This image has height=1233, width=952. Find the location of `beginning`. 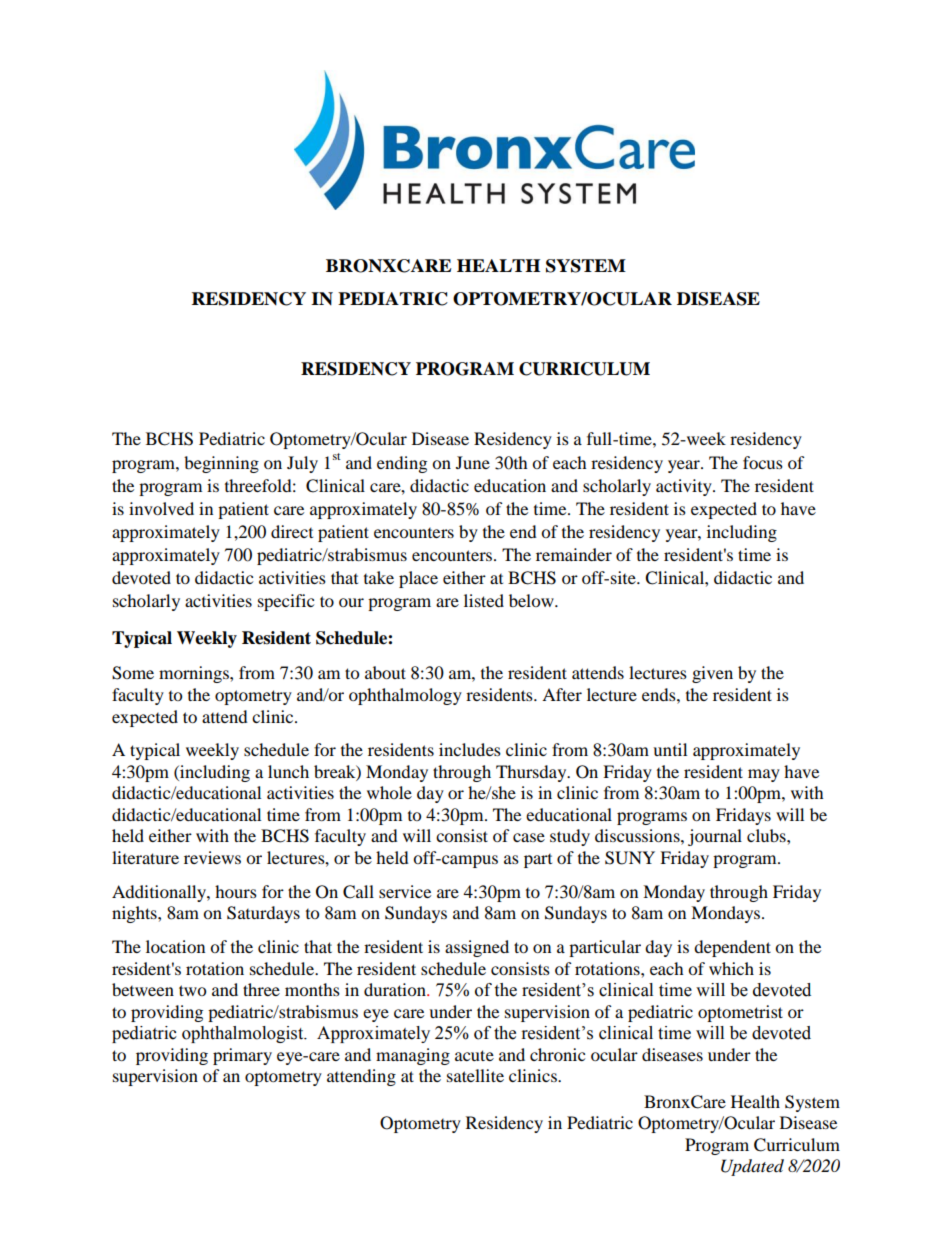

beginning is located at coordinates (221, 464).
